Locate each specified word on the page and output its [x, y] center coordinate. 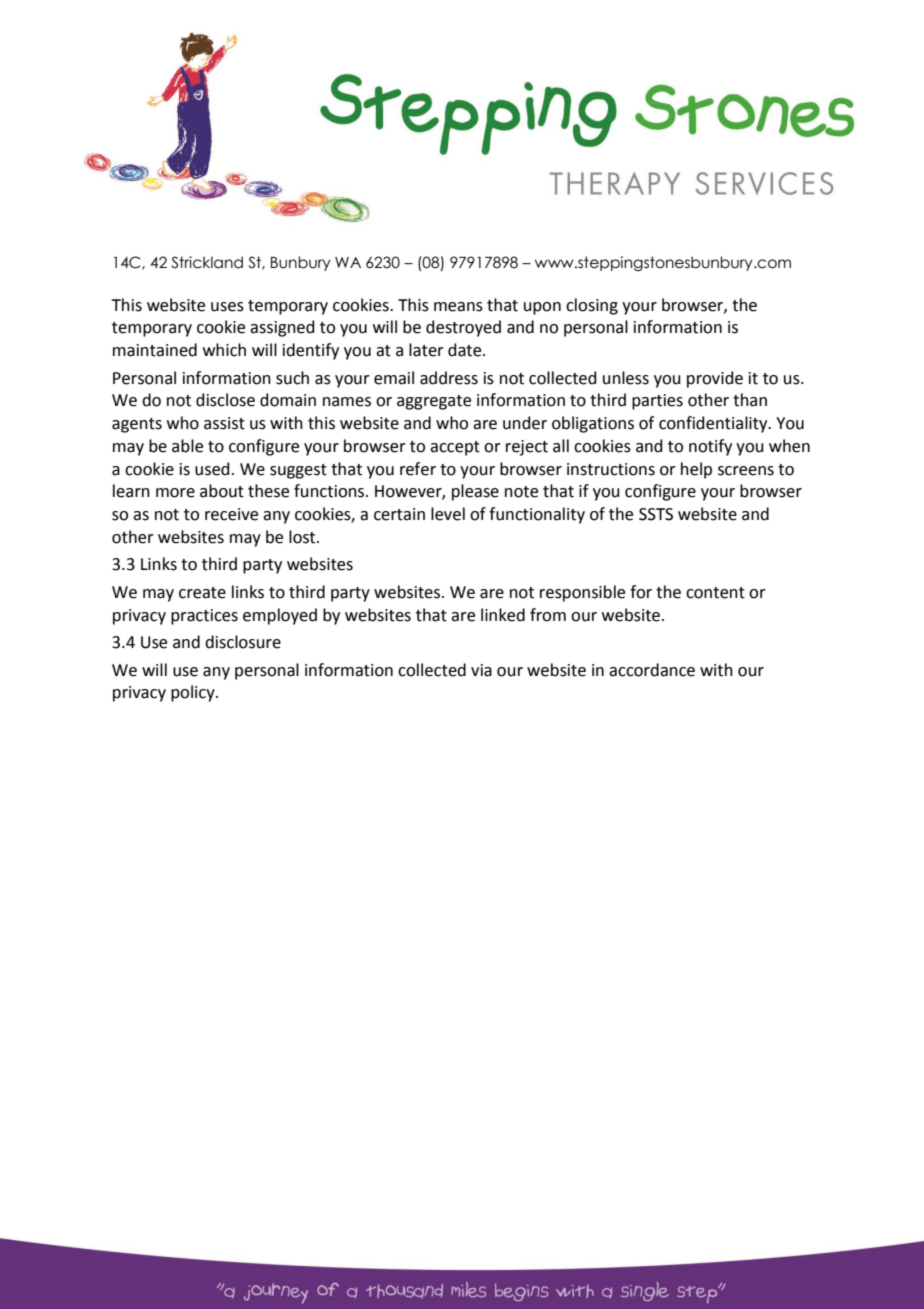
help [696, 470]
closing [592, 306]
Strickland [207, 262]
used [212, 469]
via [481, 670]
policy [194, 693]
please [475, 492]
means [458, 307]
